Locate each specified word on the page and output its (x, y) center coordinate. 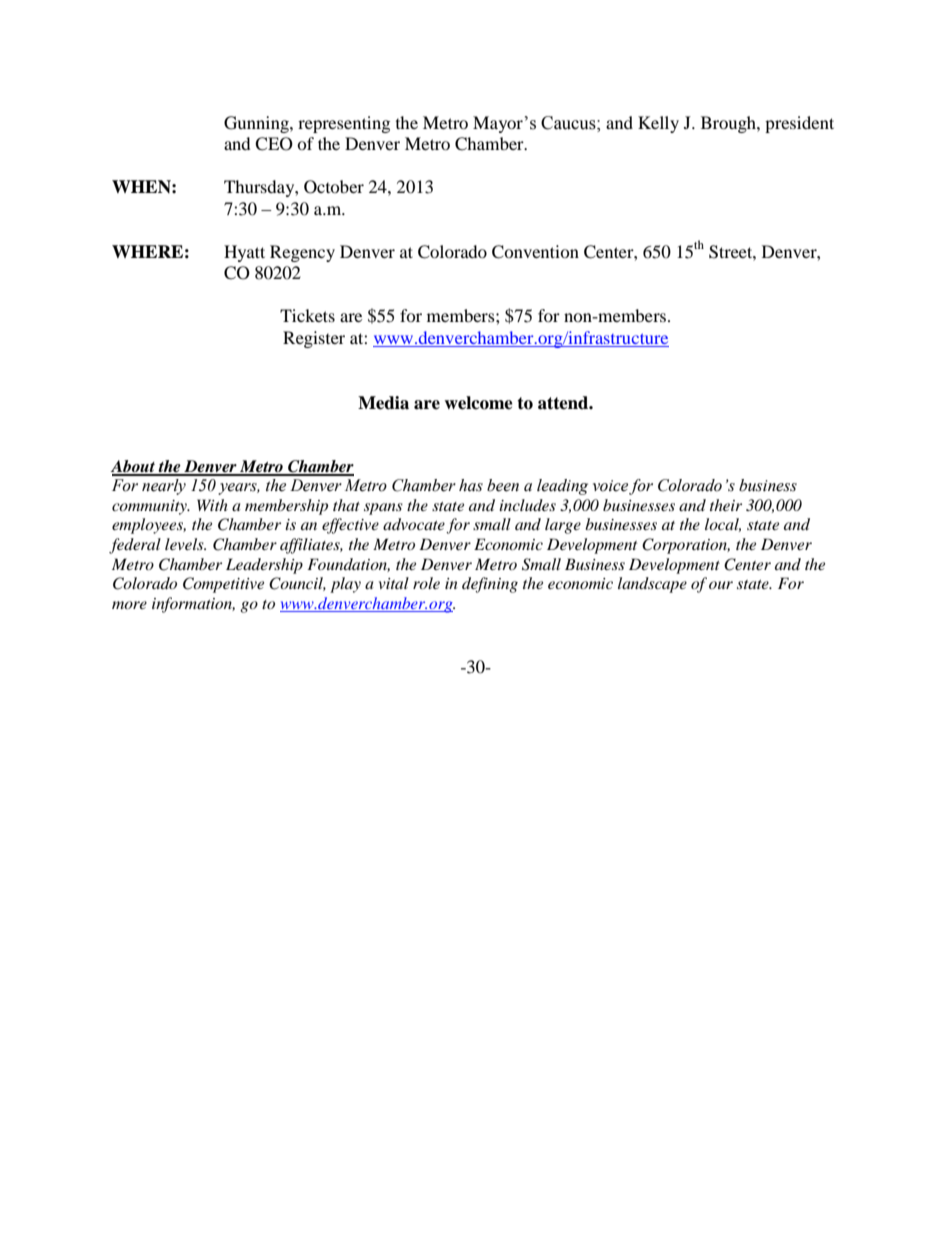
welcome (478, 403)
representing (344, 124)
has (471, 485)
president (799, 124)
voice (610, 486)
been (503, 485)
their (726, 505)
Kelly (658, 124)
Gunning (257, 124)
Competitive (223, 585)
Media (383, 403)
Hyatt (244, 253)
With (212, 505)
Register (314, 339)
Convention (535, 252)
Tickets (307, 315)
